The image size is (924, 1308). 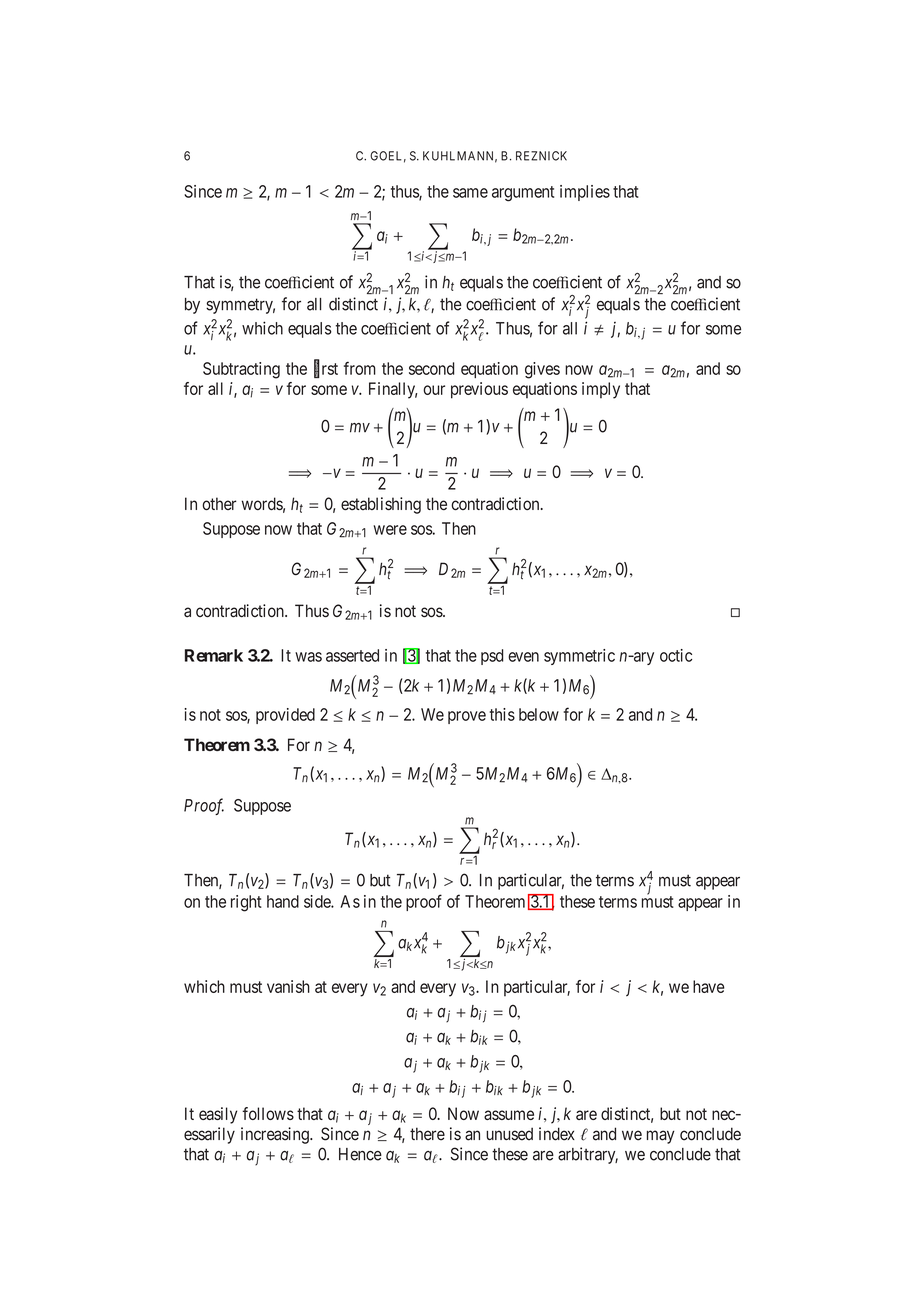 What do you see at coordinates (539, 714) in the document?
I see `below` at bounding box center [539, 714].
